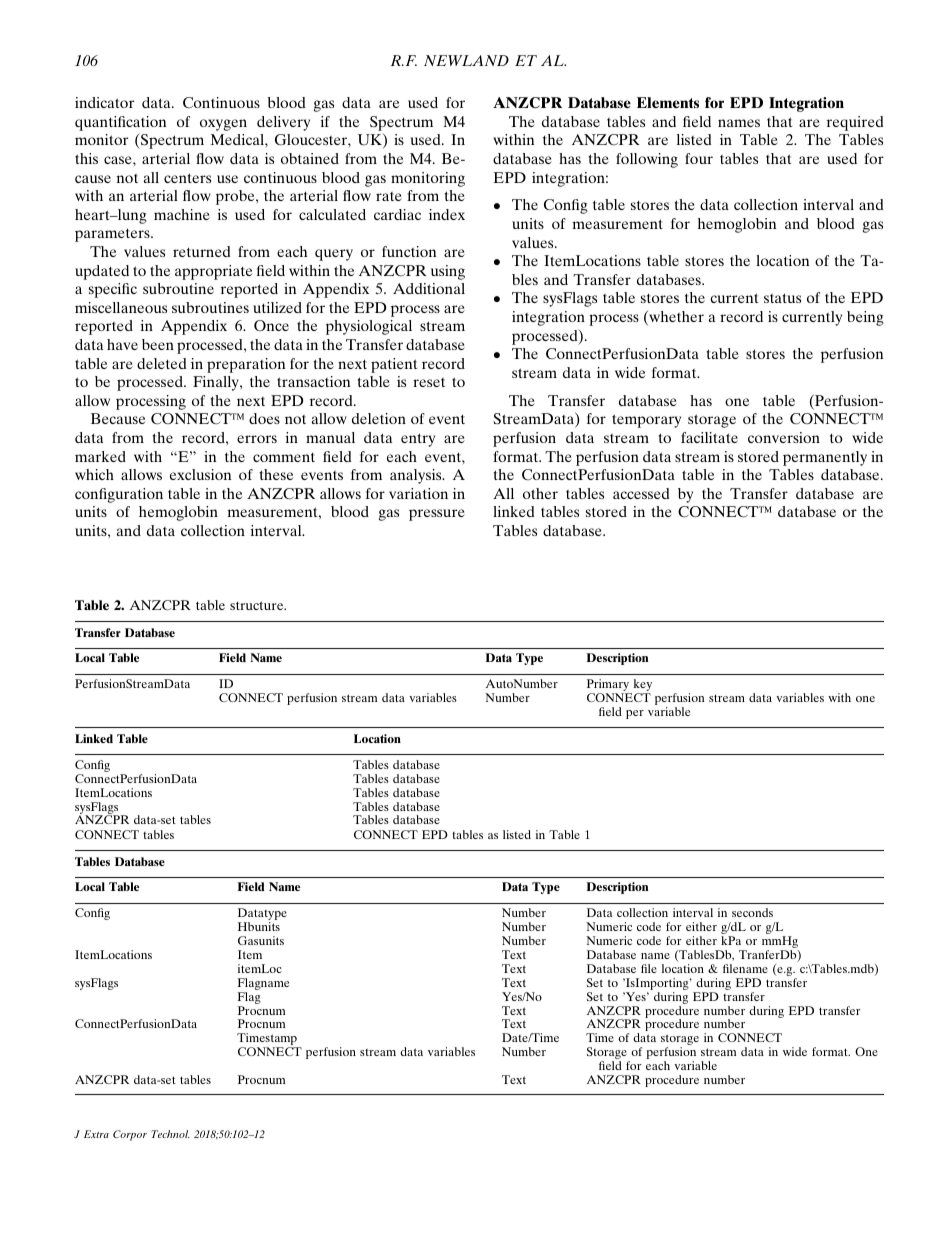 The image size is (952, 1233). Describe the element at coordinates (96, 1134) in the document. I see `Extra` at that location.
